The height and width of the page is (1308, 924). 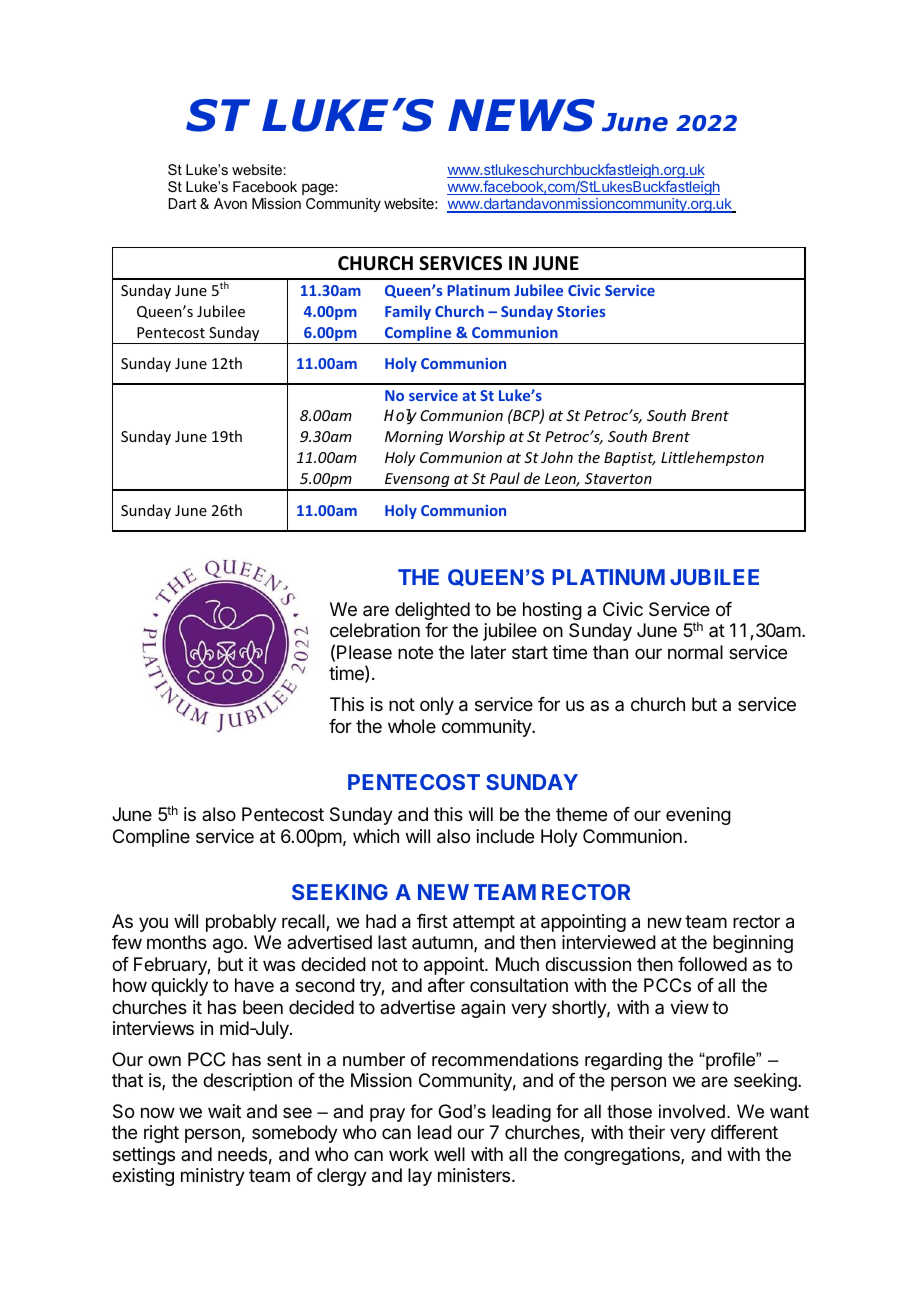 What do you see at coordinates (364, 652) in the page?
I see `Please` at bounding box center [364, 652].
